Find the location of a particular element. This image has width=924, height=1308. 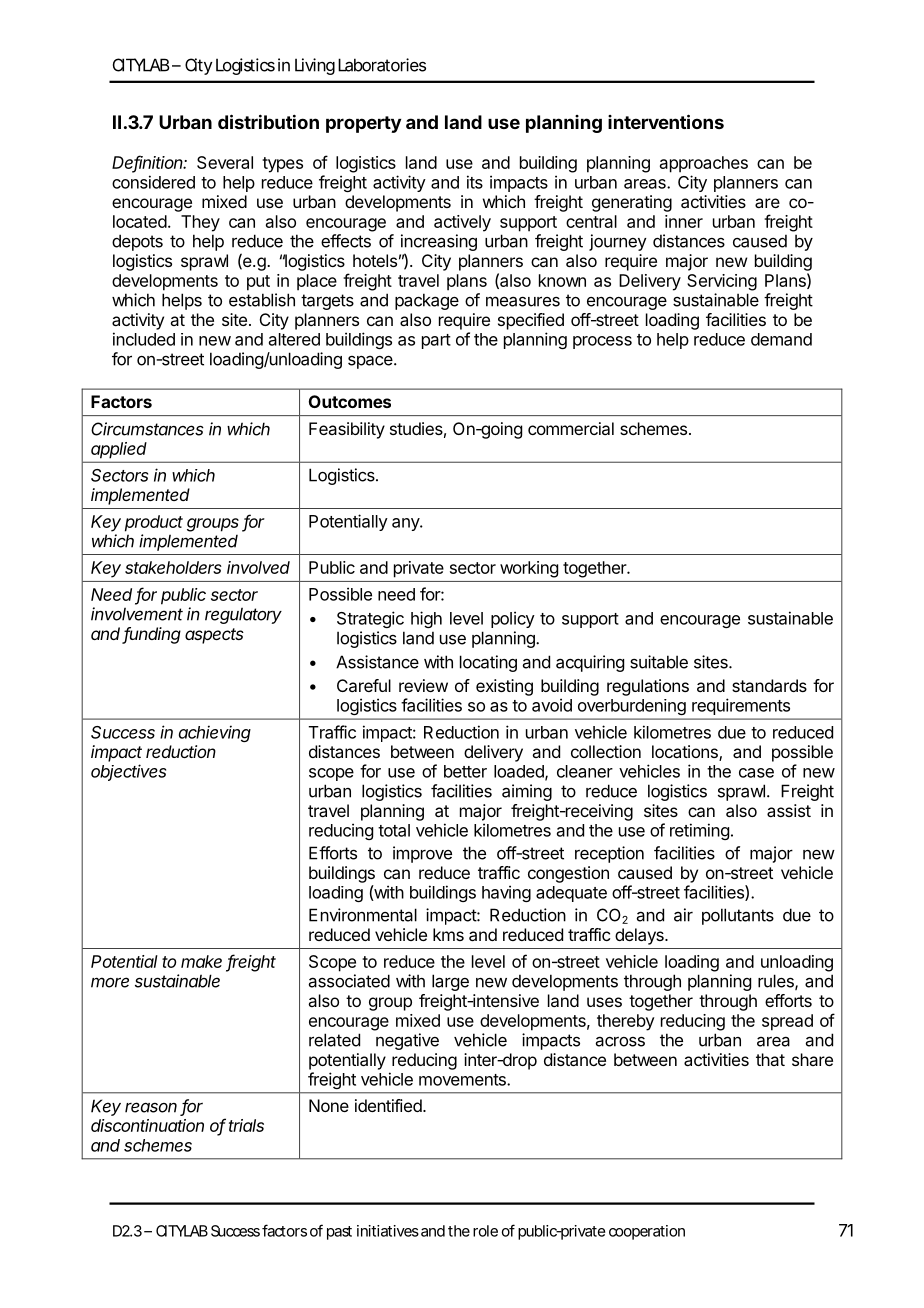

Laboratories is located at coordinates (382, 65).
